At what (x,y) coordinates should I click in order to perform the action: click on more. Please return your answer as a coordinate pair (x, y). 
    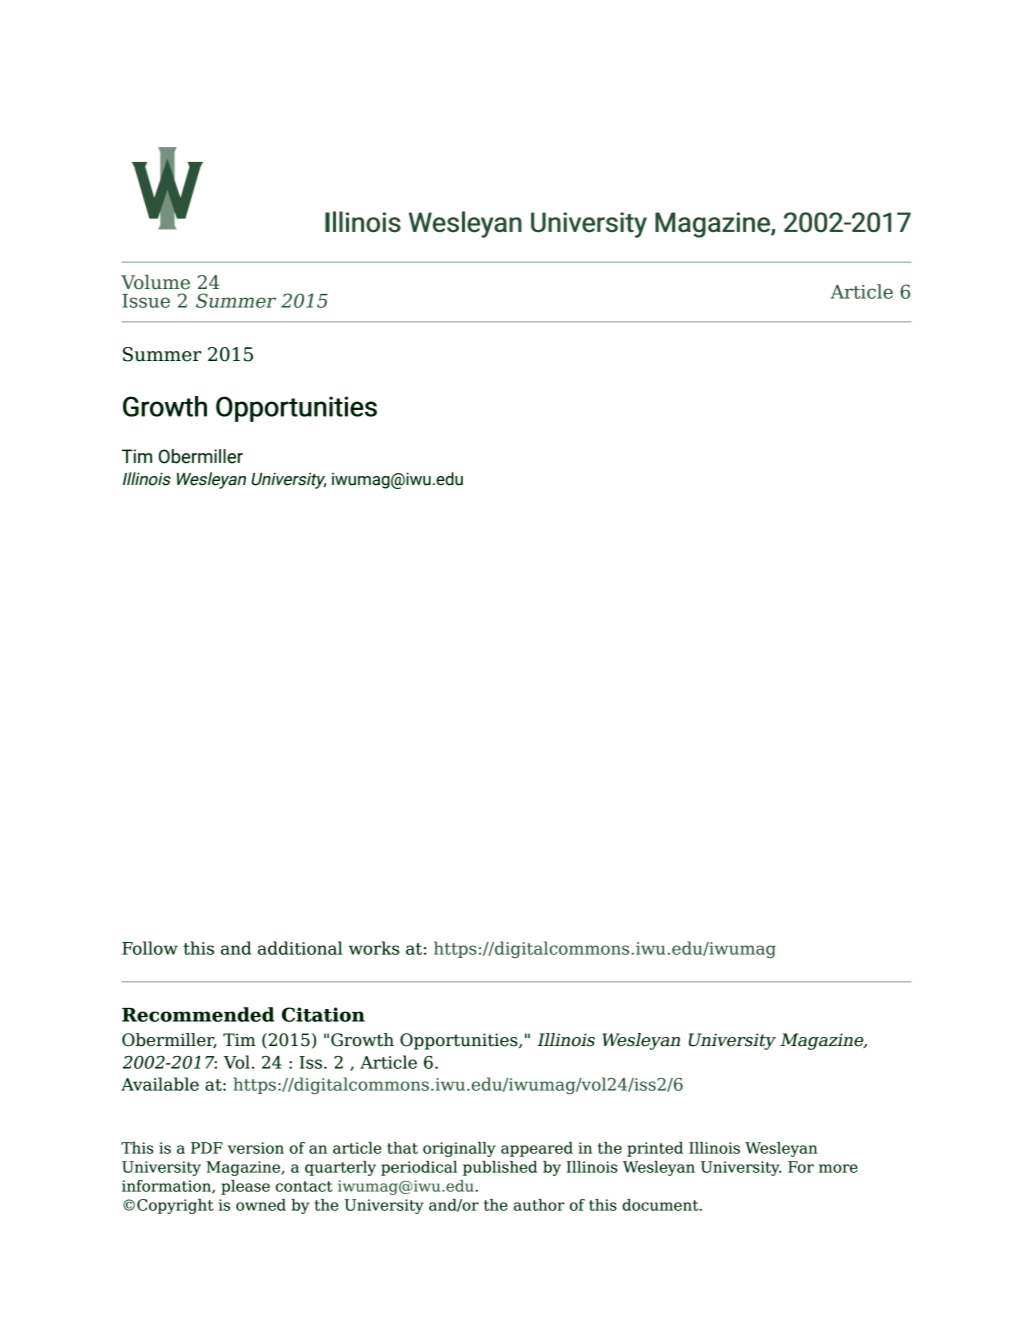
    Looking at the image, I should click on (838, 1168).
